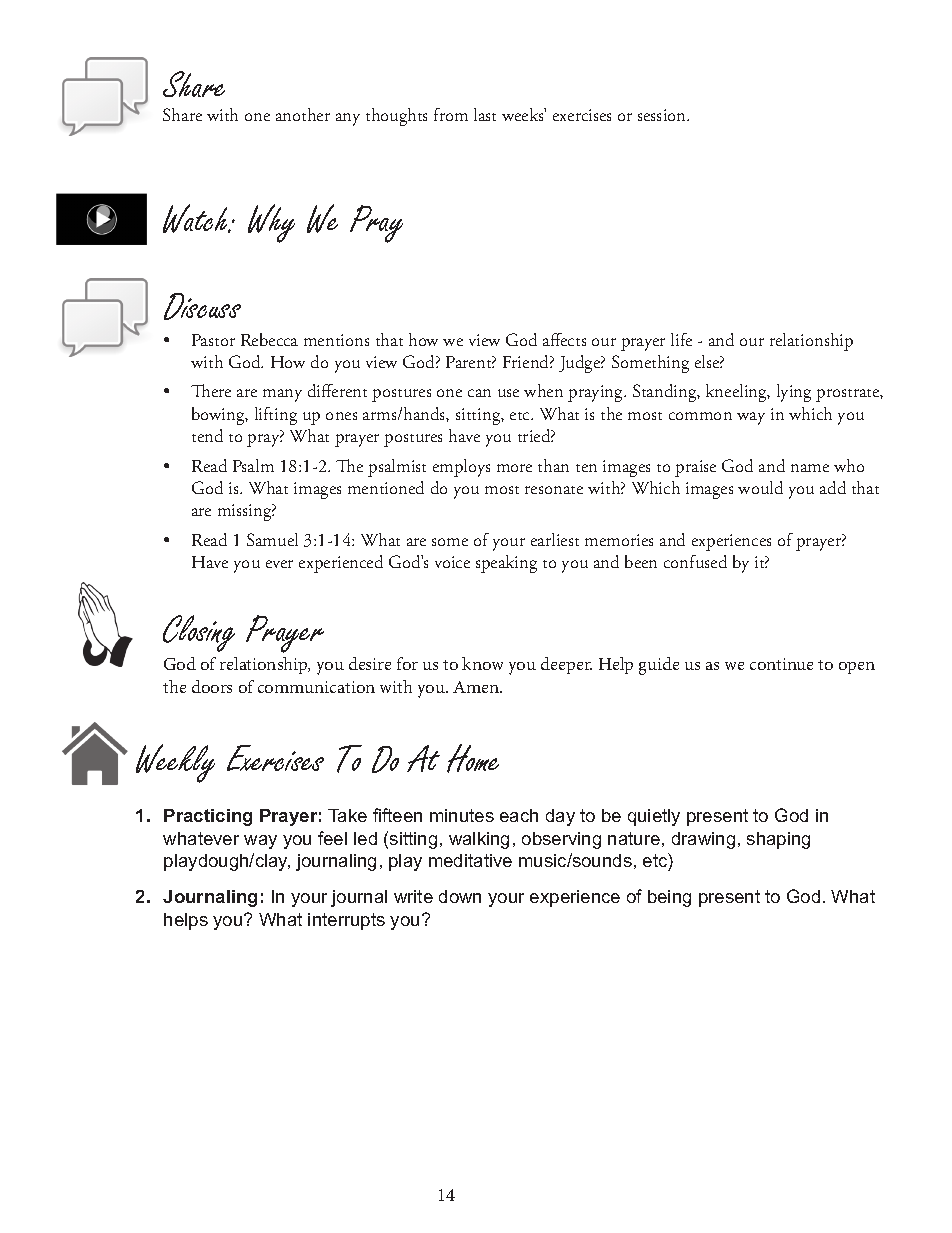 This screenshot has width=952, height=1233. What do you see at coordinates (303, 114) in the screenshot?
I see `another` at bounding box center [303, 114].
